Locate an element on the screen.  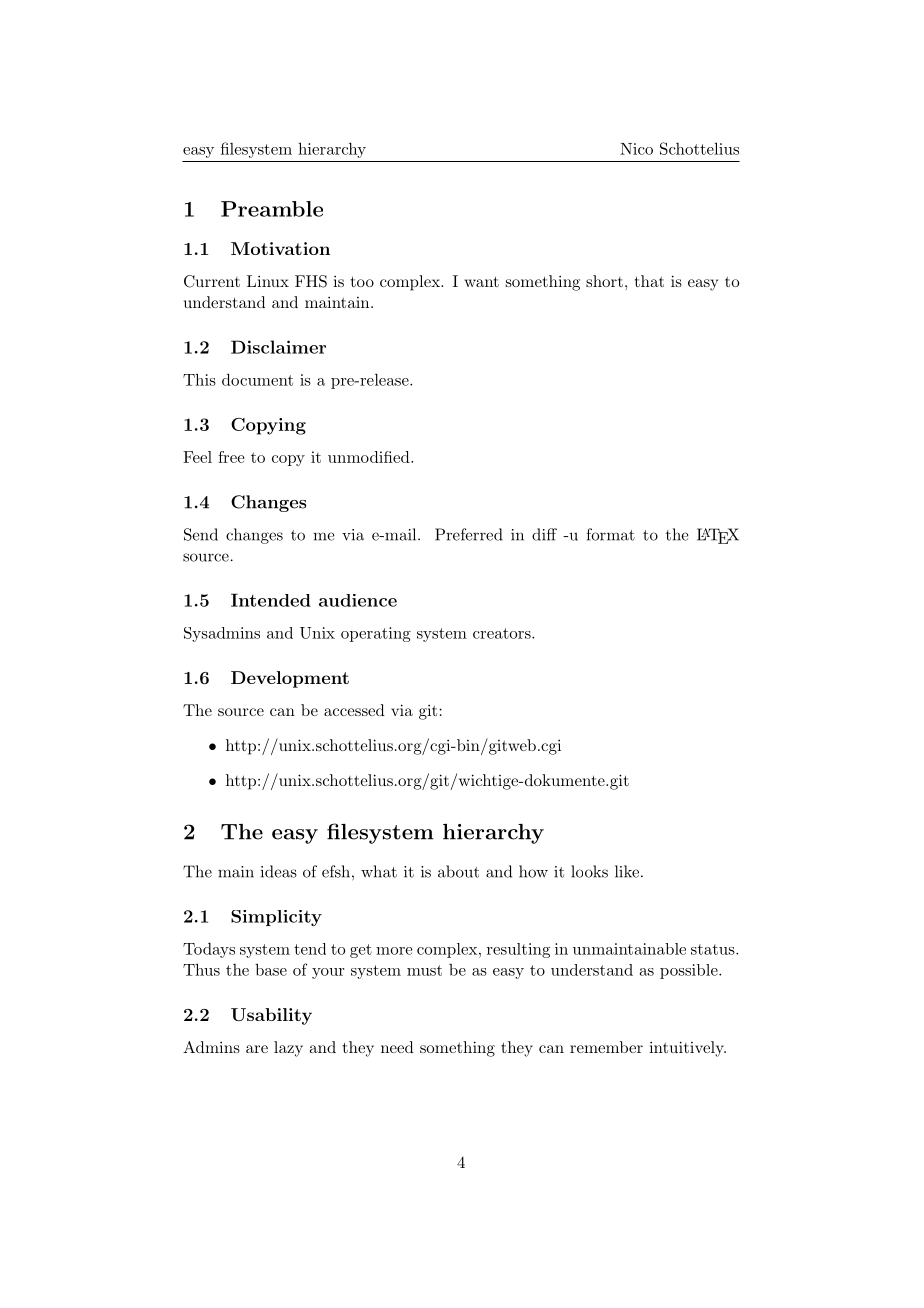
Preamble is located at coordinates (272, 209).
